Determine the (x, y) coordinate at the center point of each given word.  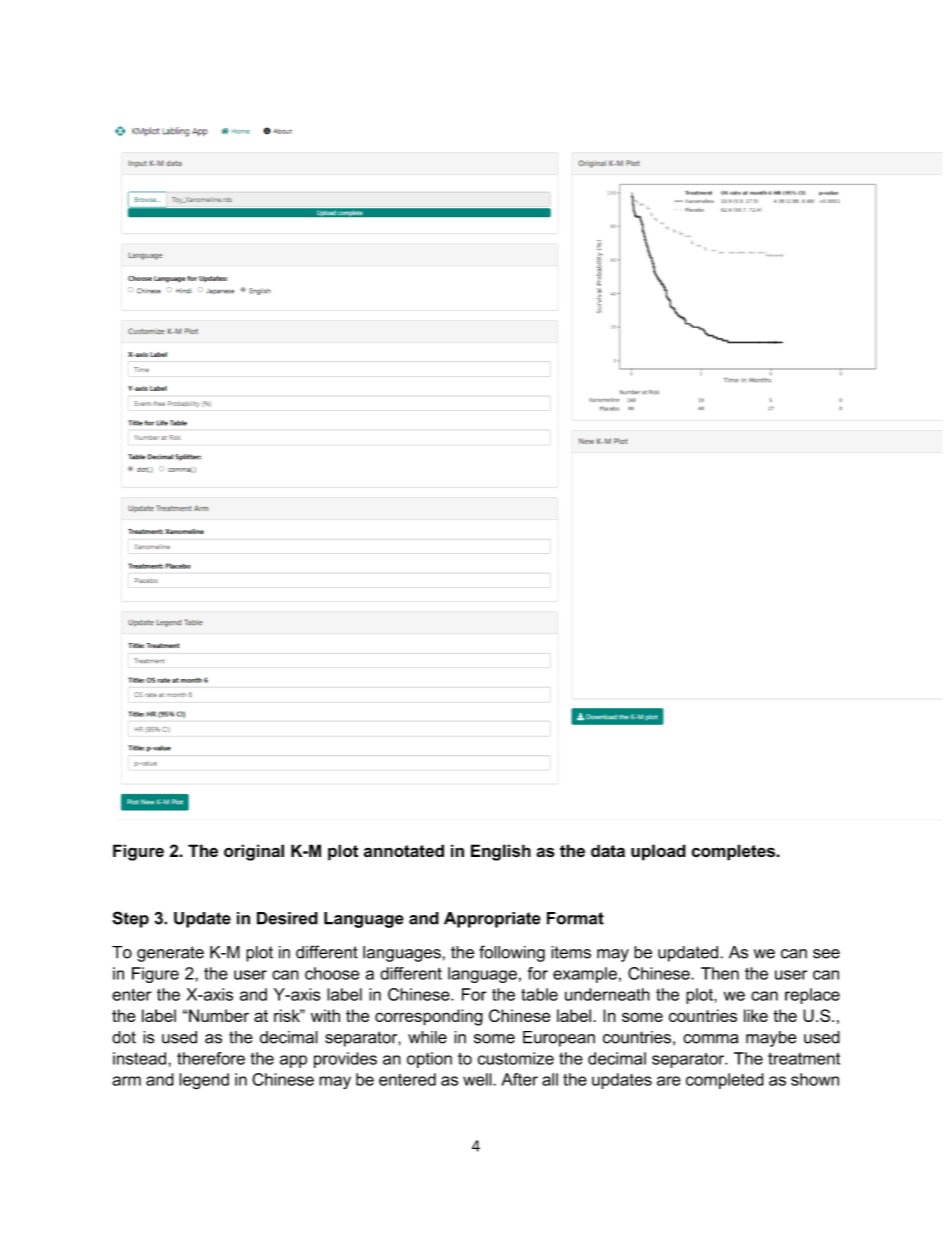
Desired (287, 918)
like (756, 1015)
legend (204, 1081)
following (512, 953)
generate (170, 954)
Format (575, 918)
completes (734, 852)
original (254, 852)
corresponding (429, 1017)
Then (720, 973)
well (478, 1079)
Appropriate (492, 920)
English (501, 852)
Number (218, 1015)
